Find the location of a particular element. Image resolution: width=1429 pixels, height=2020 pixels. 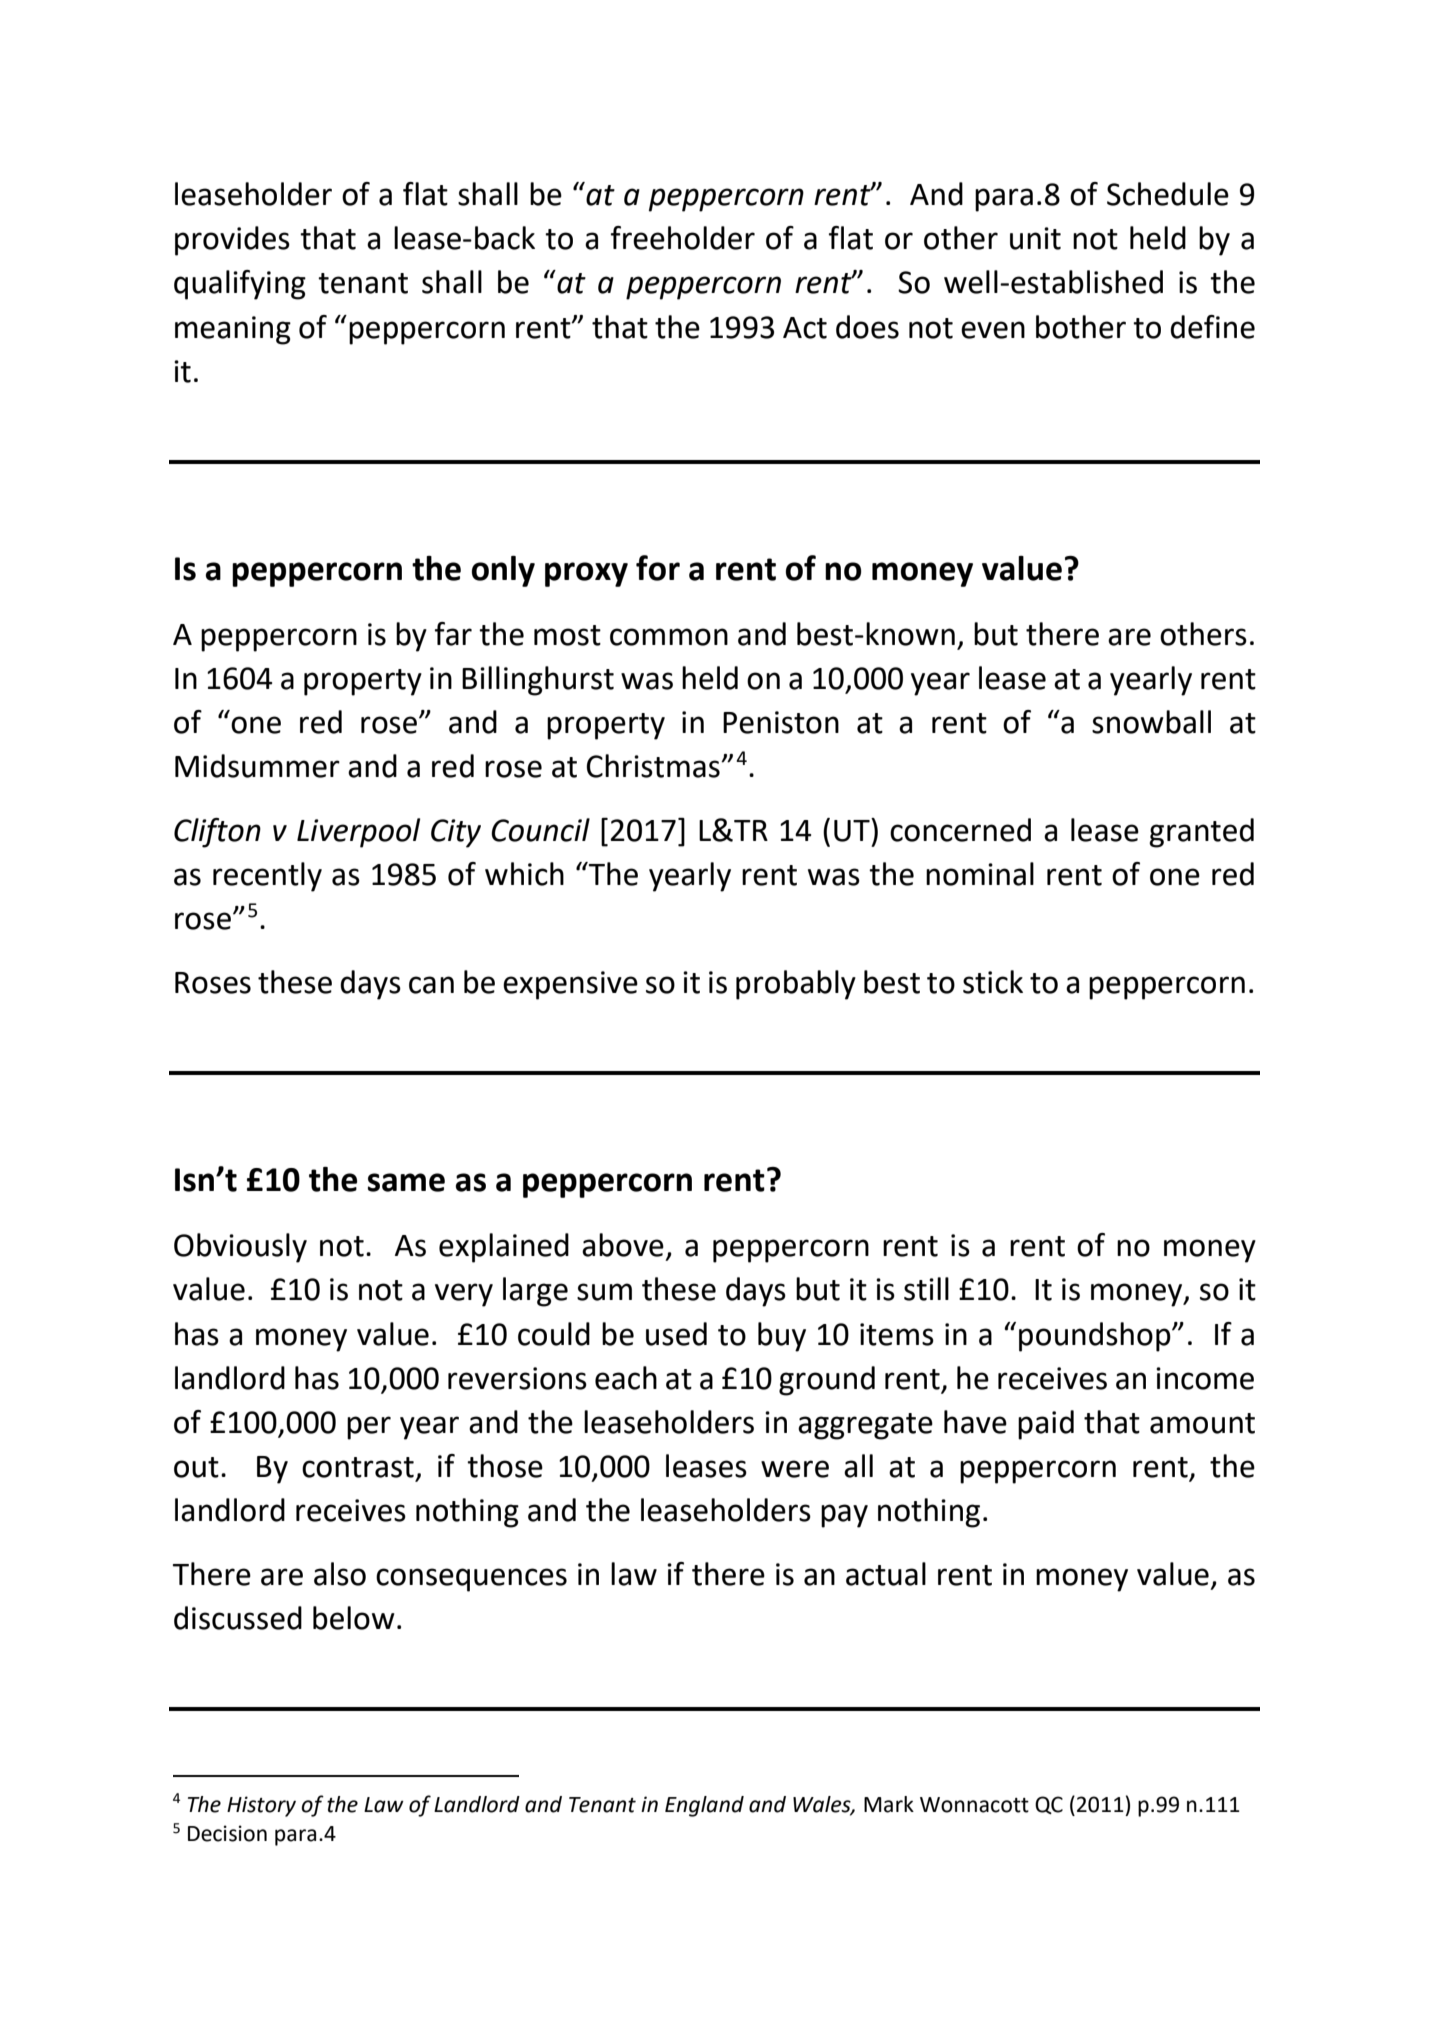

provides is located at coordinates (232, 241).
